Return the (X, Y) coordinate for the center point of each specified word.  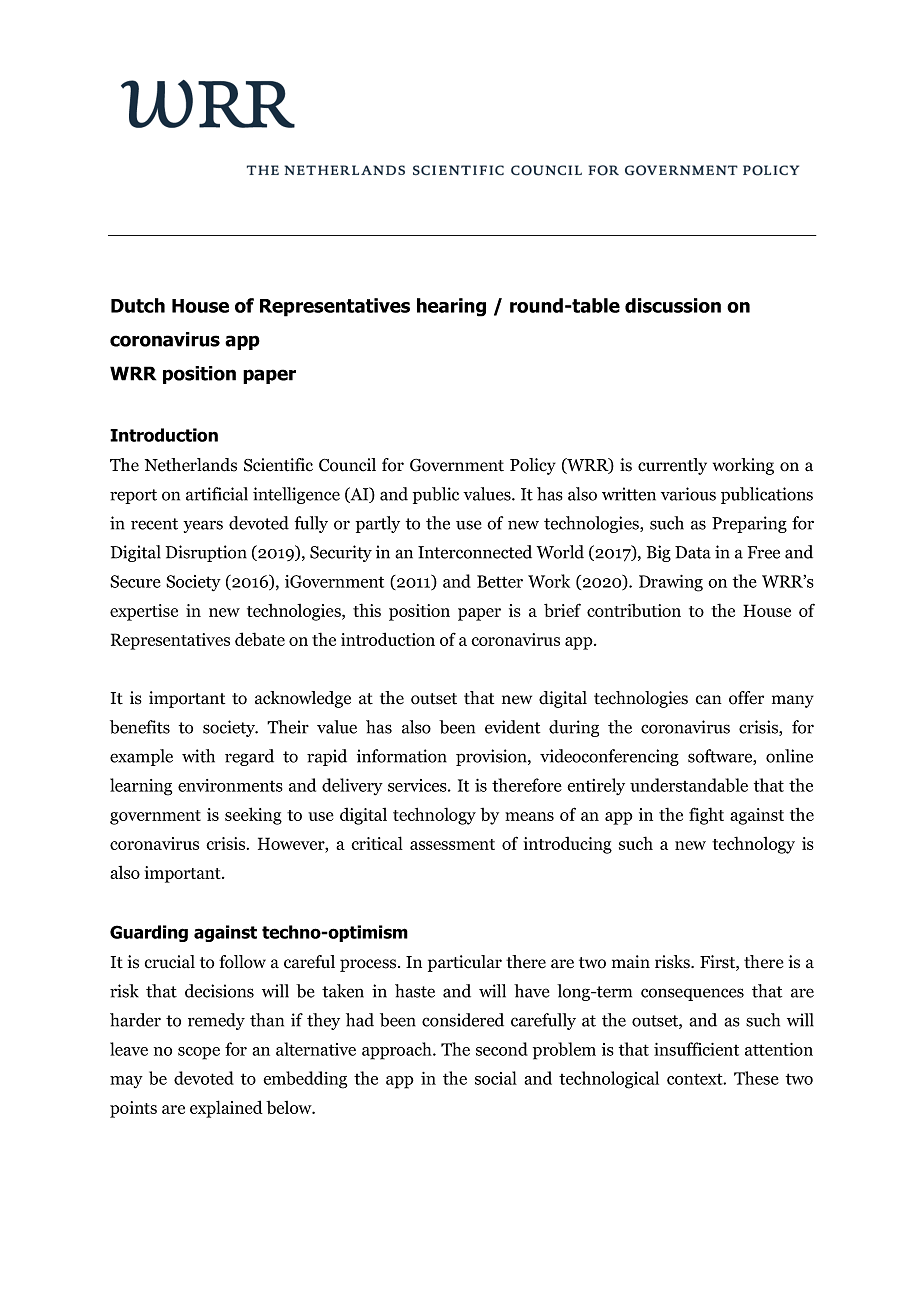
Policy (533, 466)
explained (226, 1109)
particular (465, 963)
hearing (451, 307)
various (688, 494)
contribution (634, 610)
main (631, 961)
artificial (217, 494)
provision (492, 757)
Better (500, 581)
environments (230, 785)
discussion (673, 305)
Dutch (138, 305)
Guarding (149, 933)
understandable (689, 785)
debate (260, 639)
